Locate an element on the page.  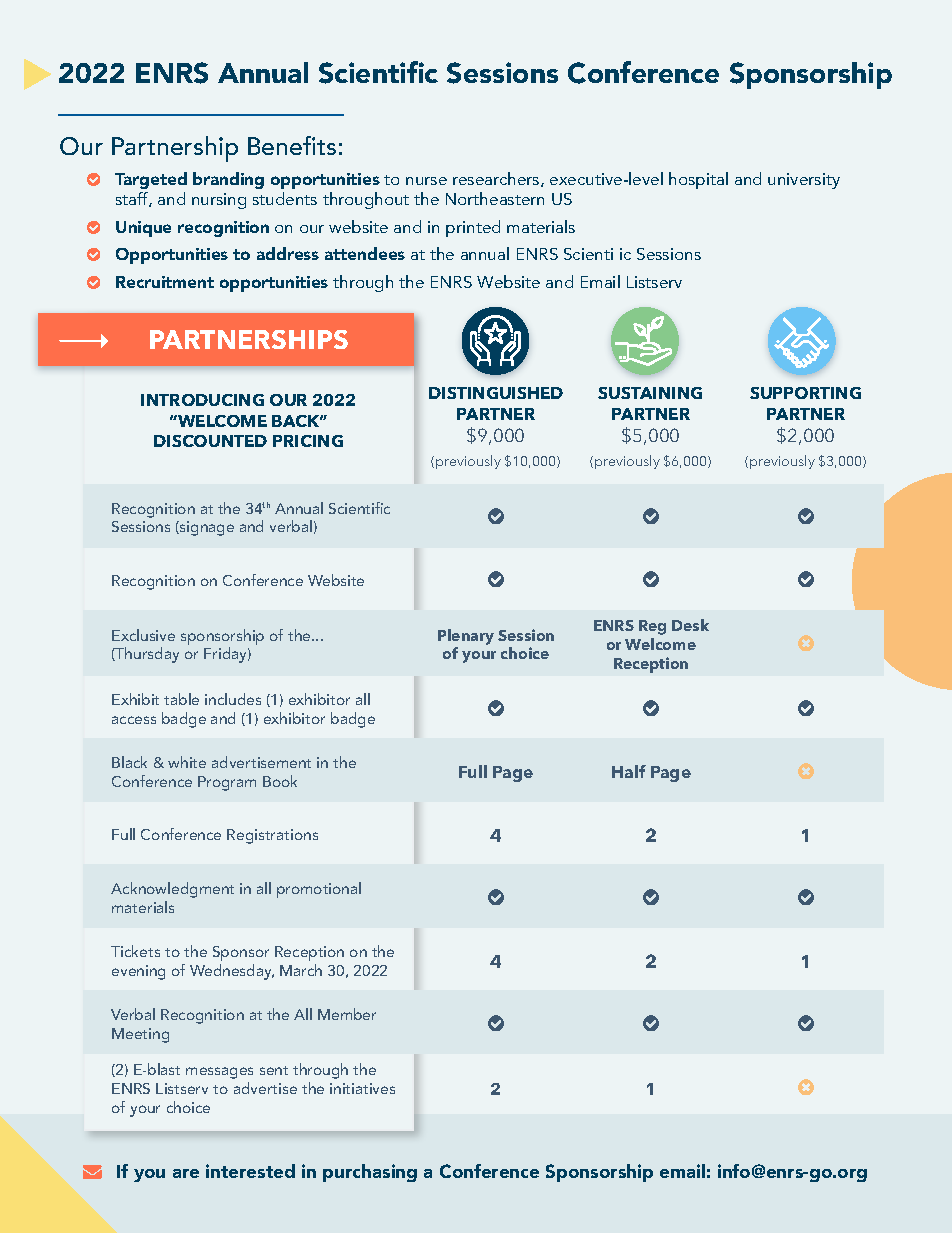
purchasing is located at coordinates (370, 1173).
